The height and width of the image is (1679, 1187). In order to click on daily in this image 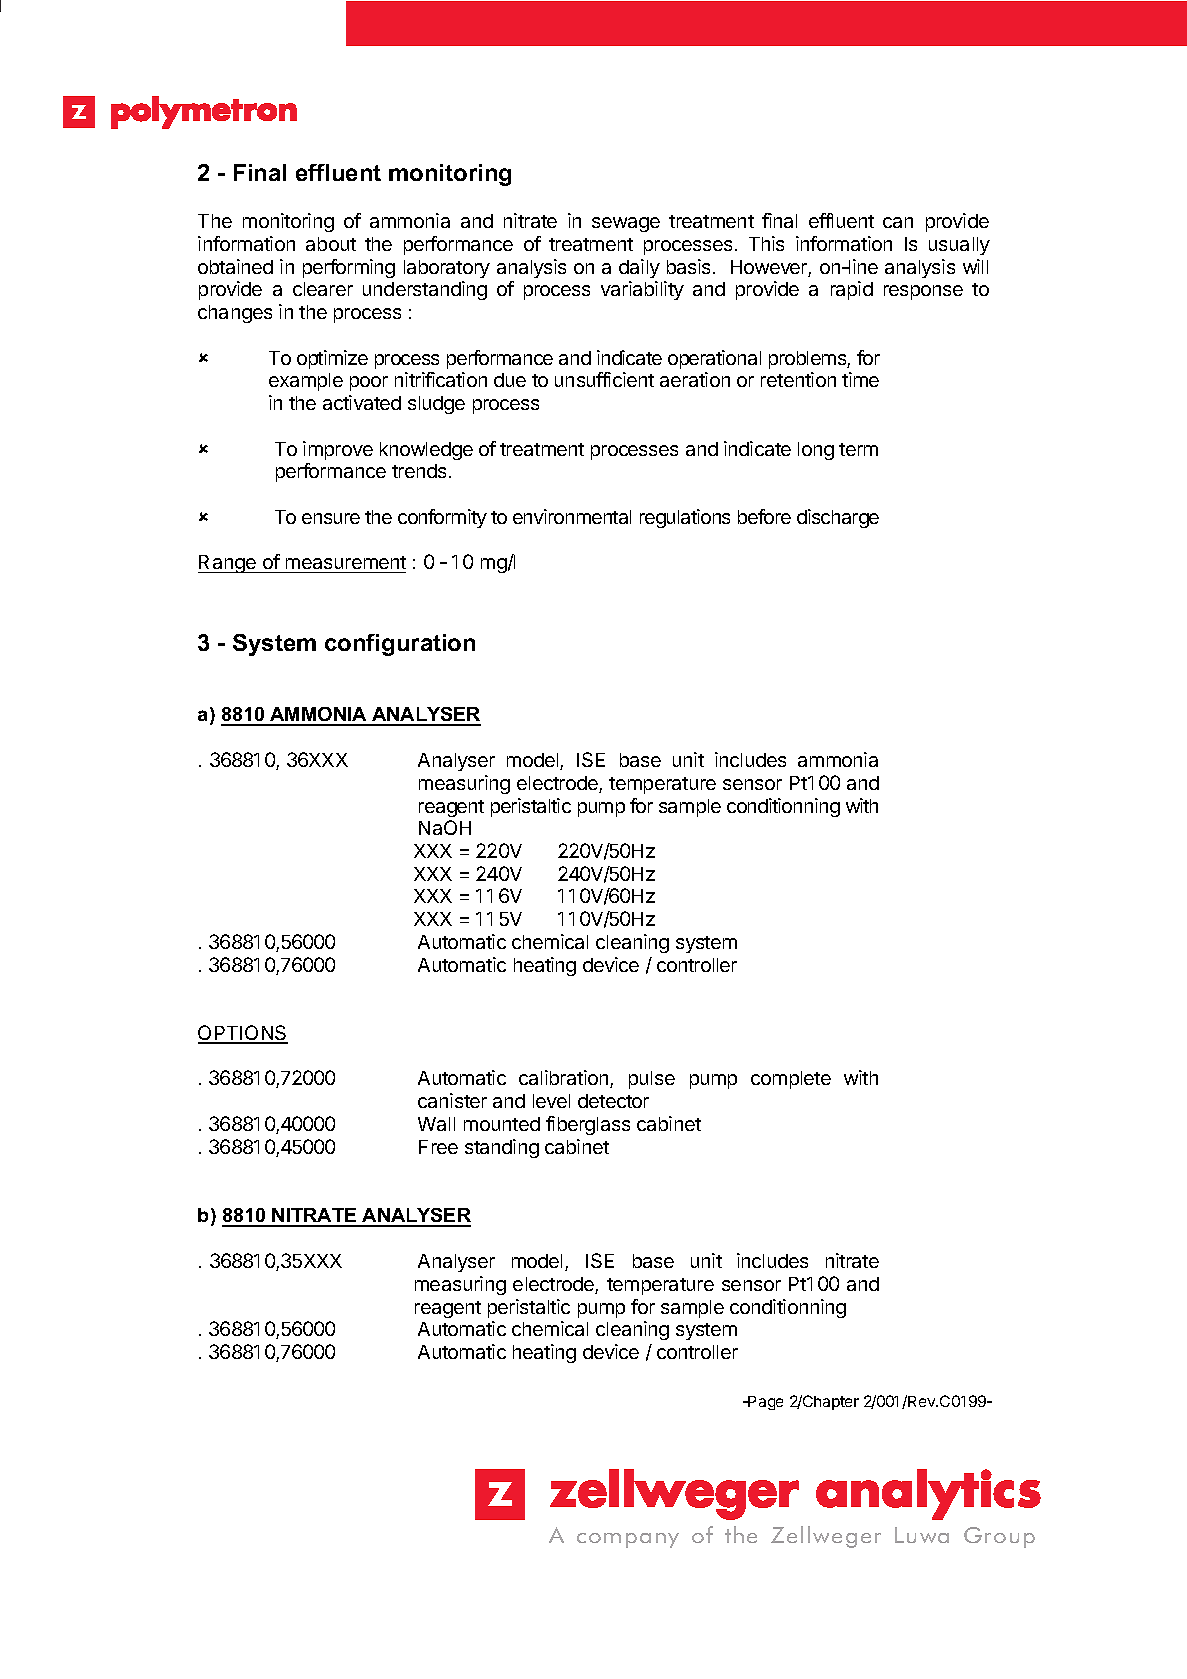, I will do `click(639, 268)`.
